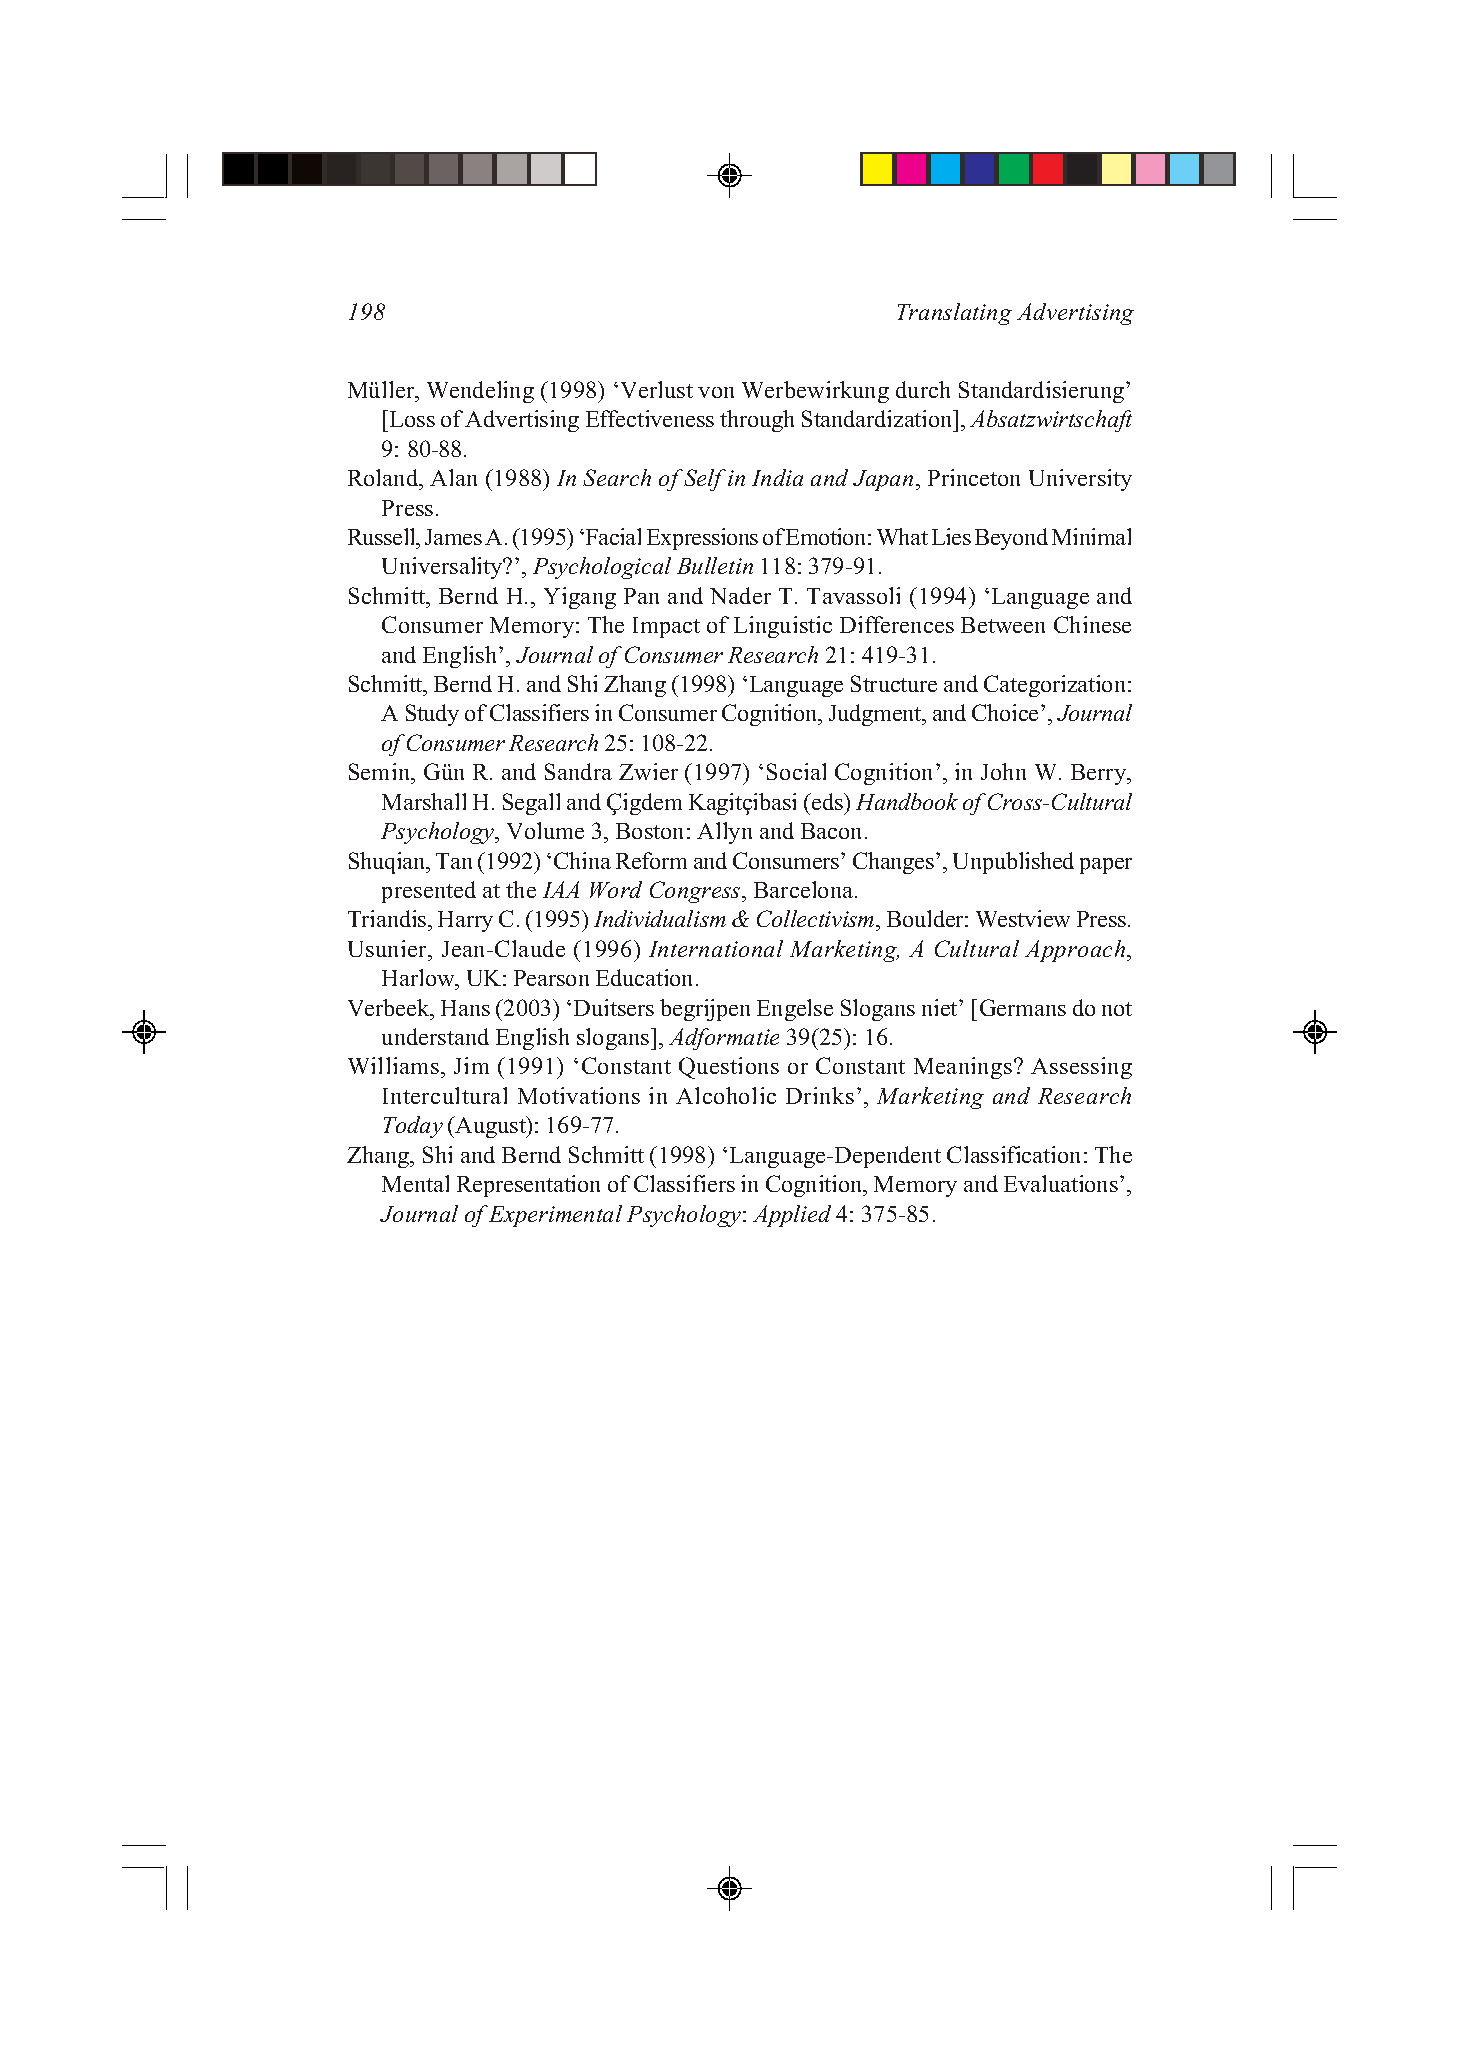 The image size is (1459, 2064). I want to click on Applied, so click(792, 1216).
